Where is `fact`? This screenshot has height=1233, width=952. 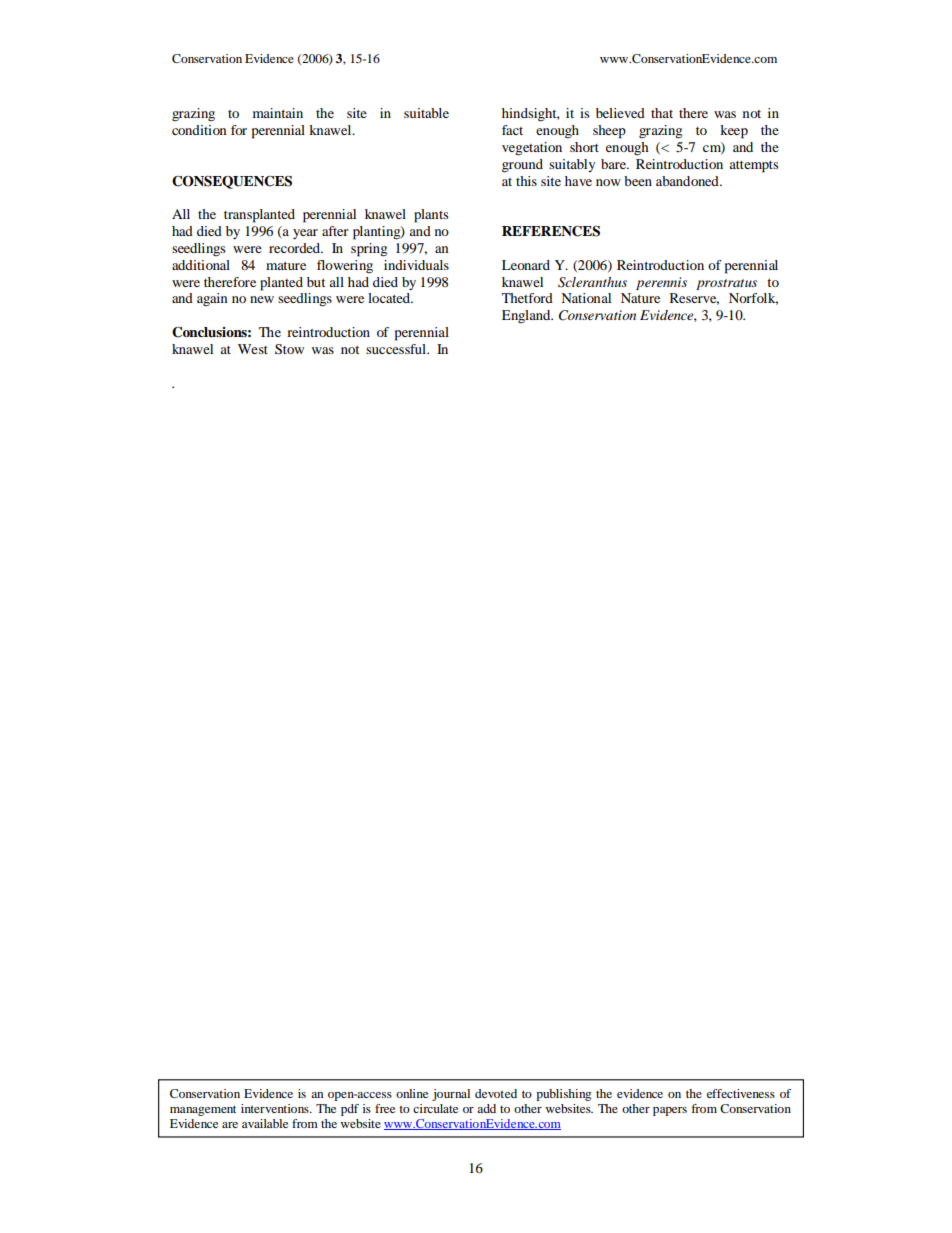 fact is located at coordinates (512, 130).
